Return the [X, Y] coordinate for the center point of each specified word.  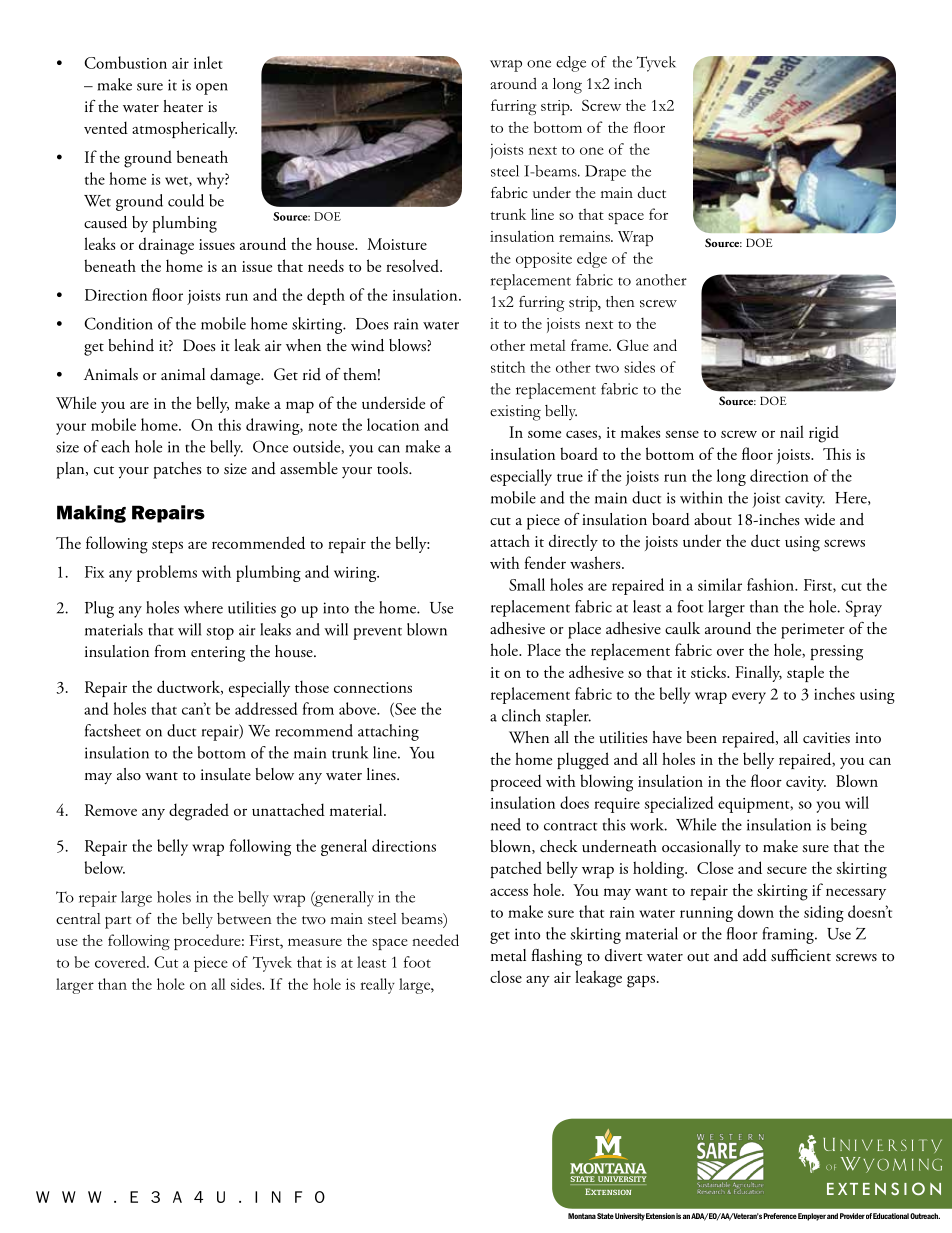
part [118, 922]
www [69, 1197]
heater [183, 106]
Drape [605, 173]
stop [220, 633]
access [509, 892]
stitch [508, 367]
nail [792, 431]
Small [527, 584]
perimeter [813, 631]
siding [824, 913]
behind [131, 345]
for [658, 214]
